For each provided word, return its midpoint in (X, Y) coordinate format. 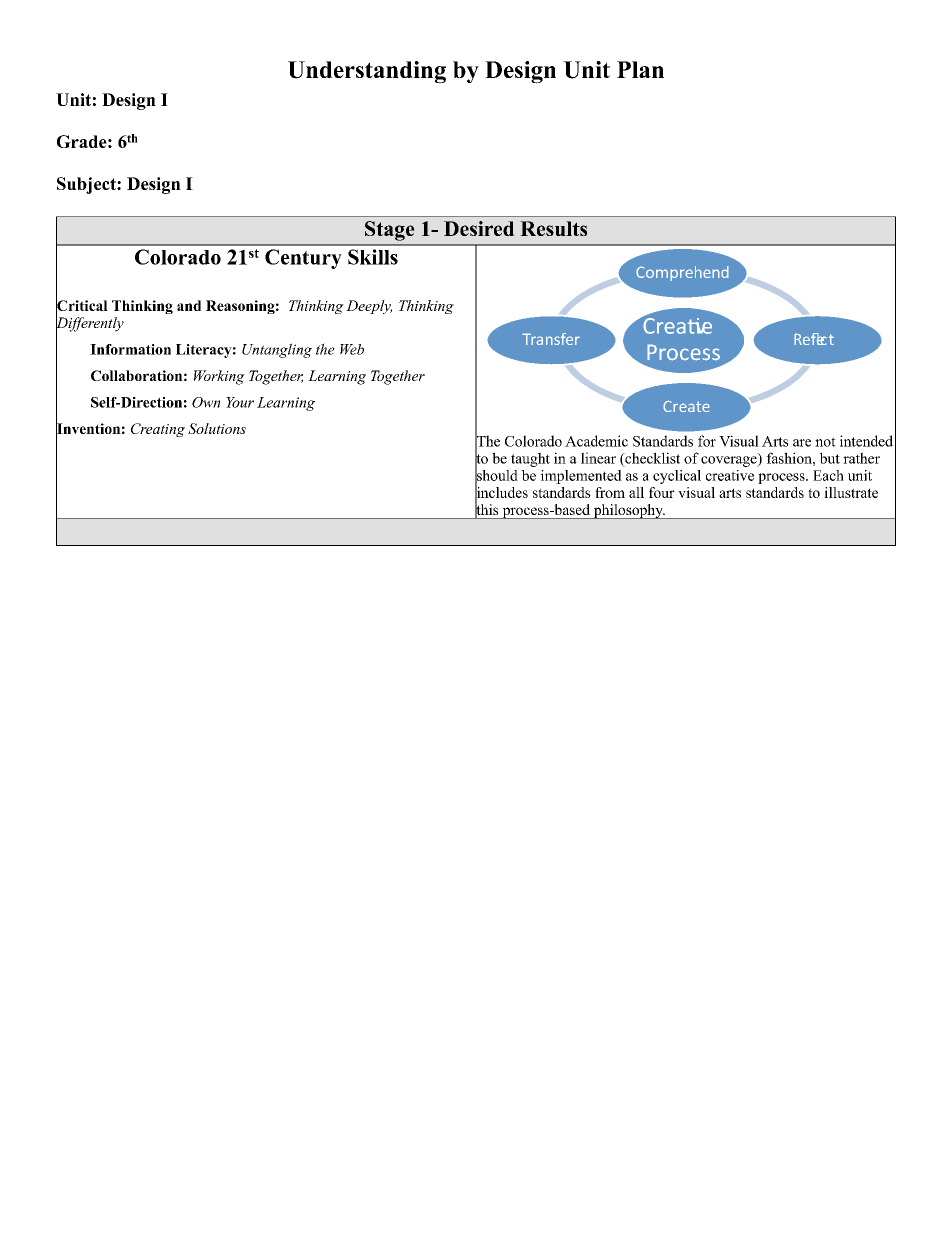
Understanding (367, 72)
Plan (640, 69)
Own (206, 402)
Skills (373, 257)
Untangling (277, 350)
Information (130, 349)
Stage (390, 231)
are (802, 443)
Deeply (369, 307)
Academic (596, 441)
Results (553, 228)
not (825, 442)
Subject (87, 185)
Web (352, 349)
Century (303, 259)
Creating (158, 430)
